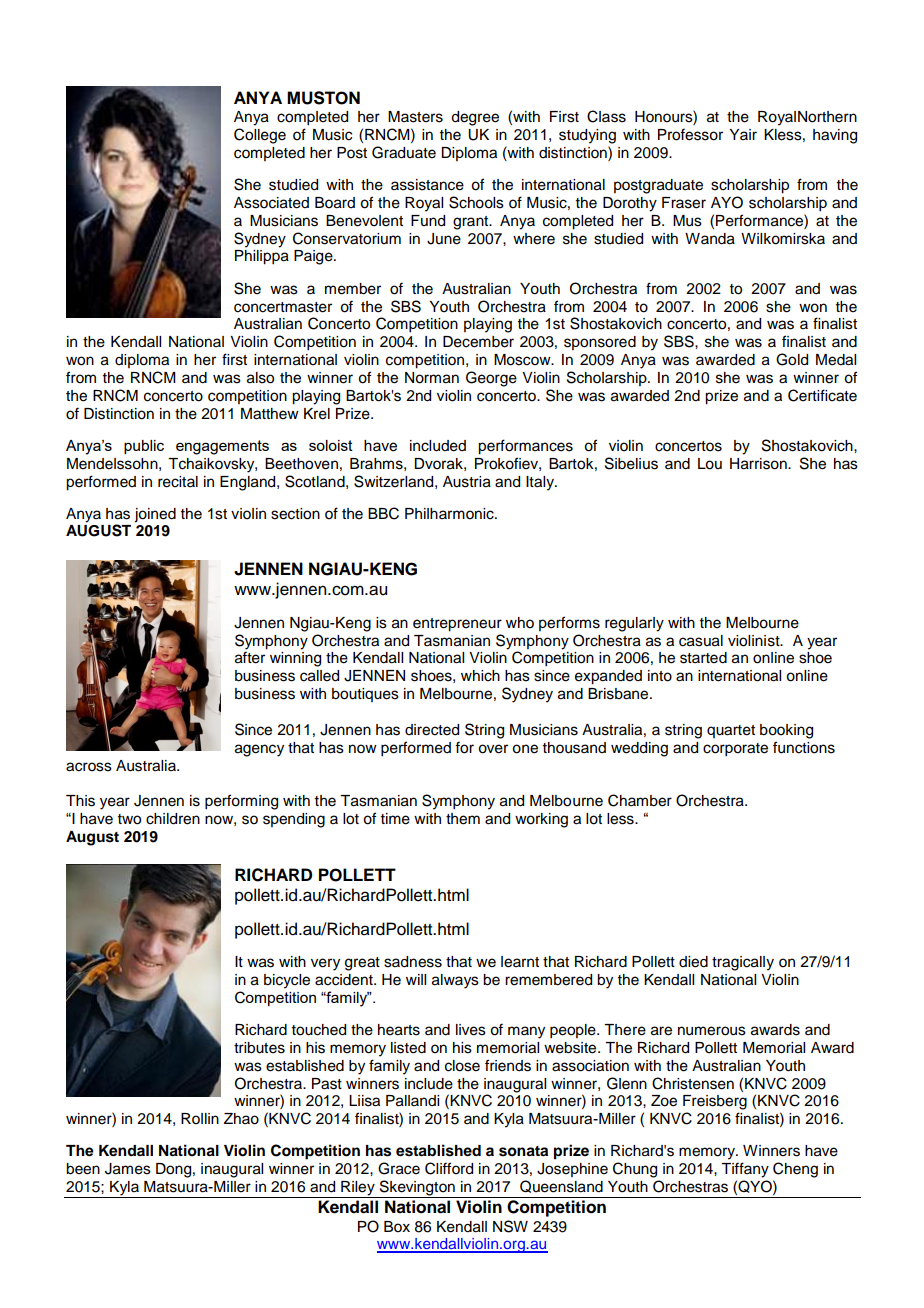 This screenshot has height=1308, width=924. I want to click on children, so click(173, 819).
